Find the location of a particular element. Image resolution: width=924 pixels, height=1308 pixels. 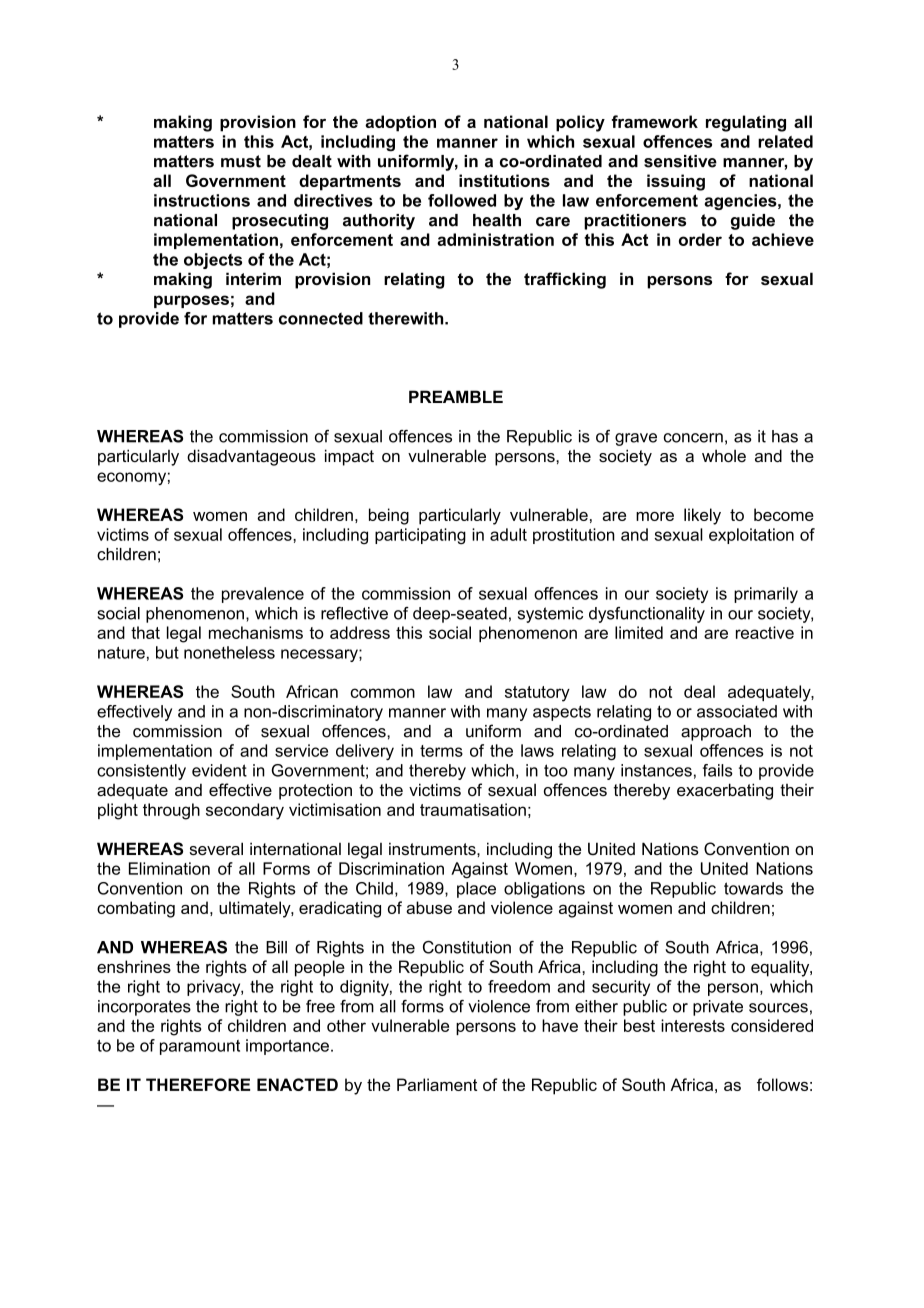

adoption is located at coordinates (400, 123).
